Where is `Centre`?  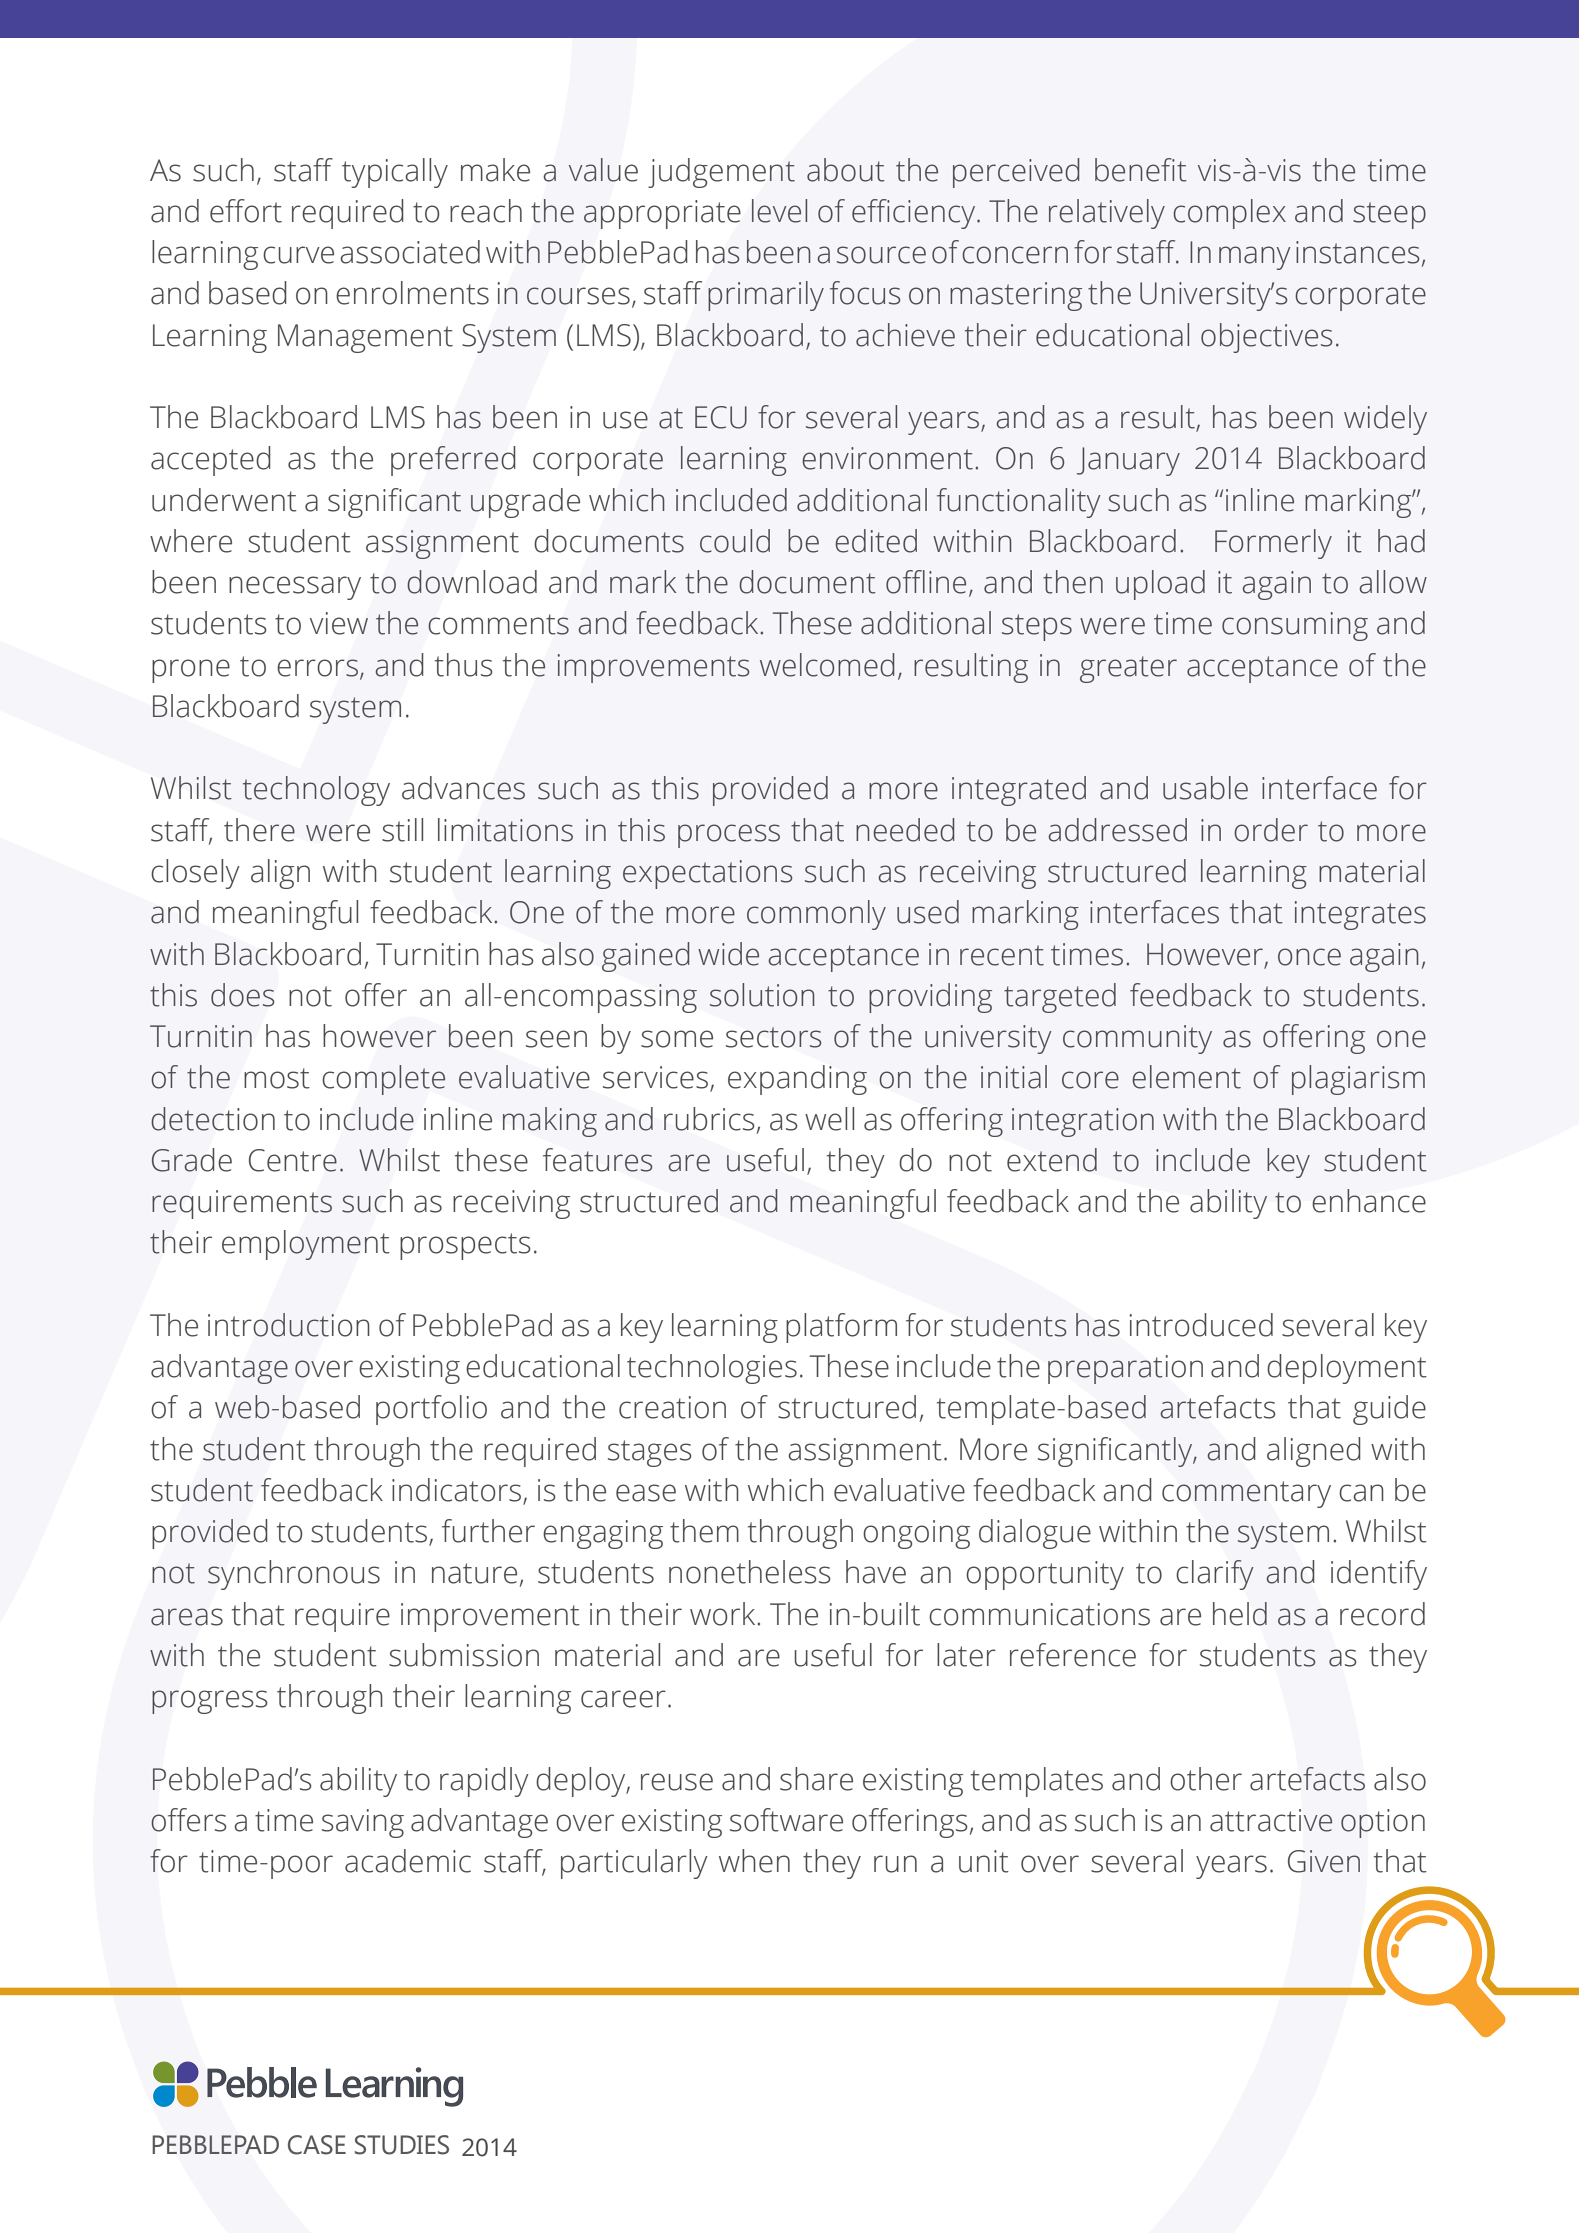 Centre is located at coordinates (293, 1160).
